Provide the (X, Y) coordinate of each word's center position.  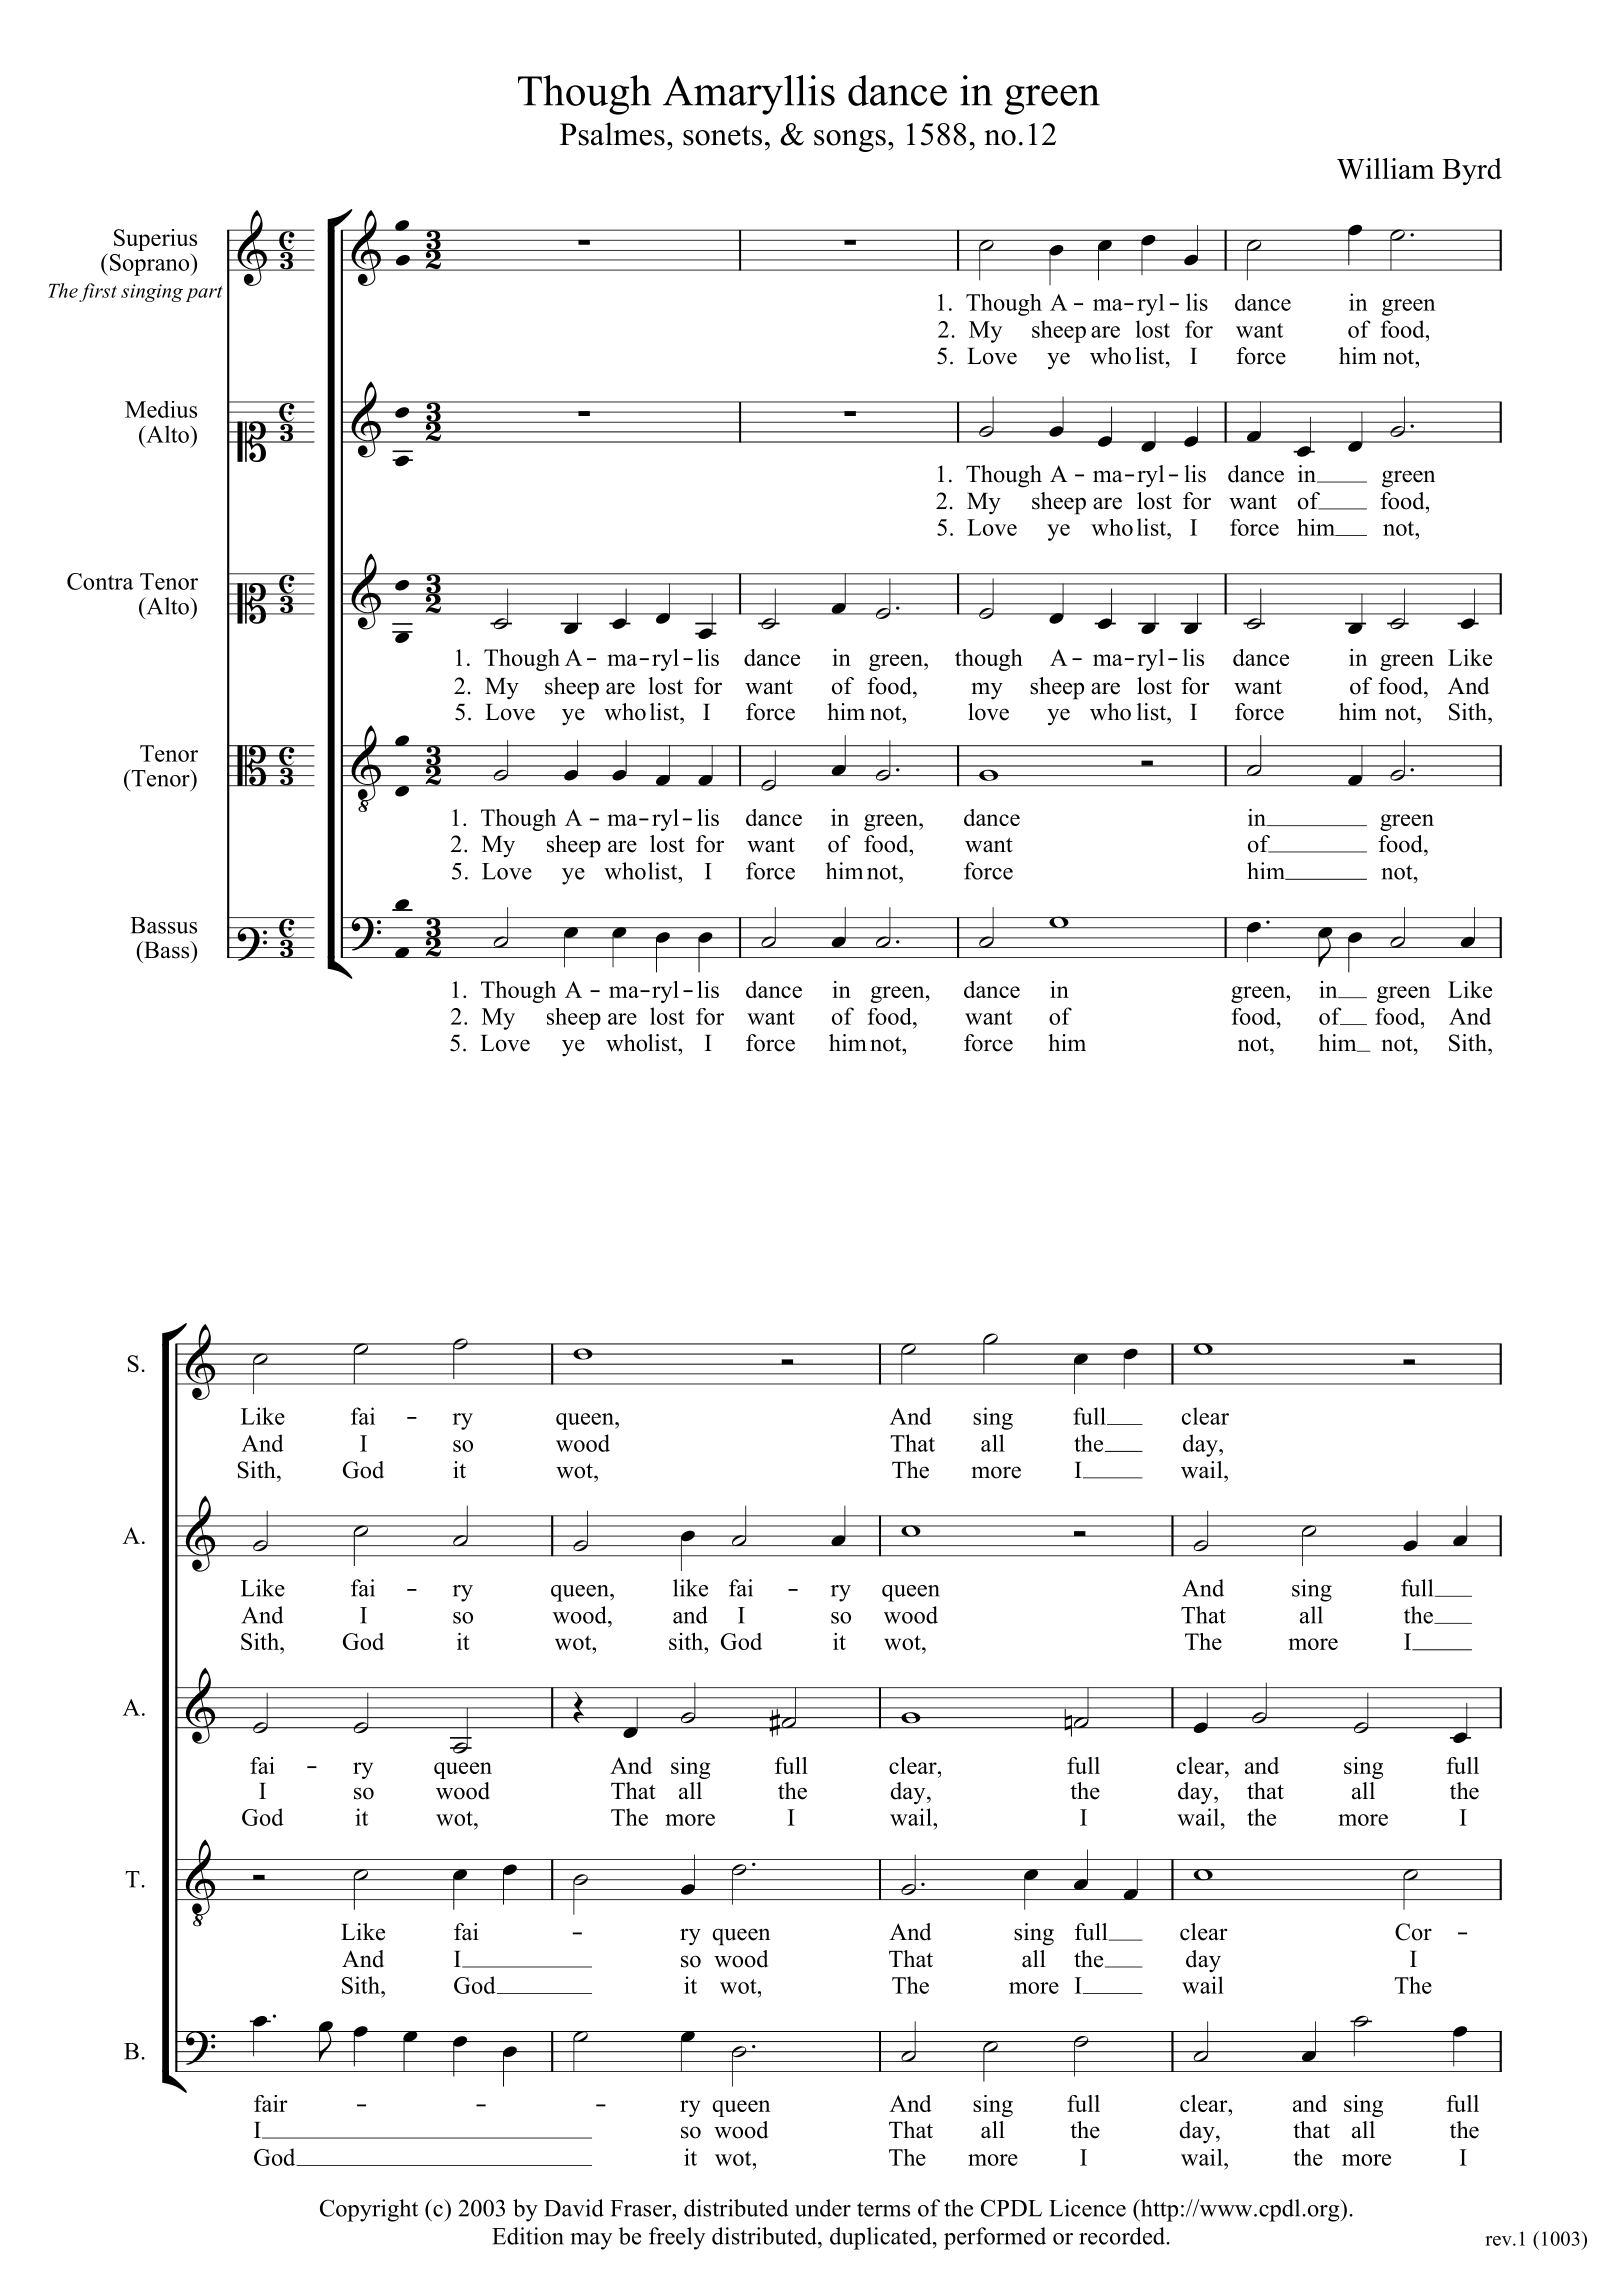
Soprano (149, 264)
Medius (161, 409)
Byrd (1472, 171)
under (823, 2208)
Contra (100, 581)
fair (271, 2103)
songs (850, 141)
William (1385, 168)
